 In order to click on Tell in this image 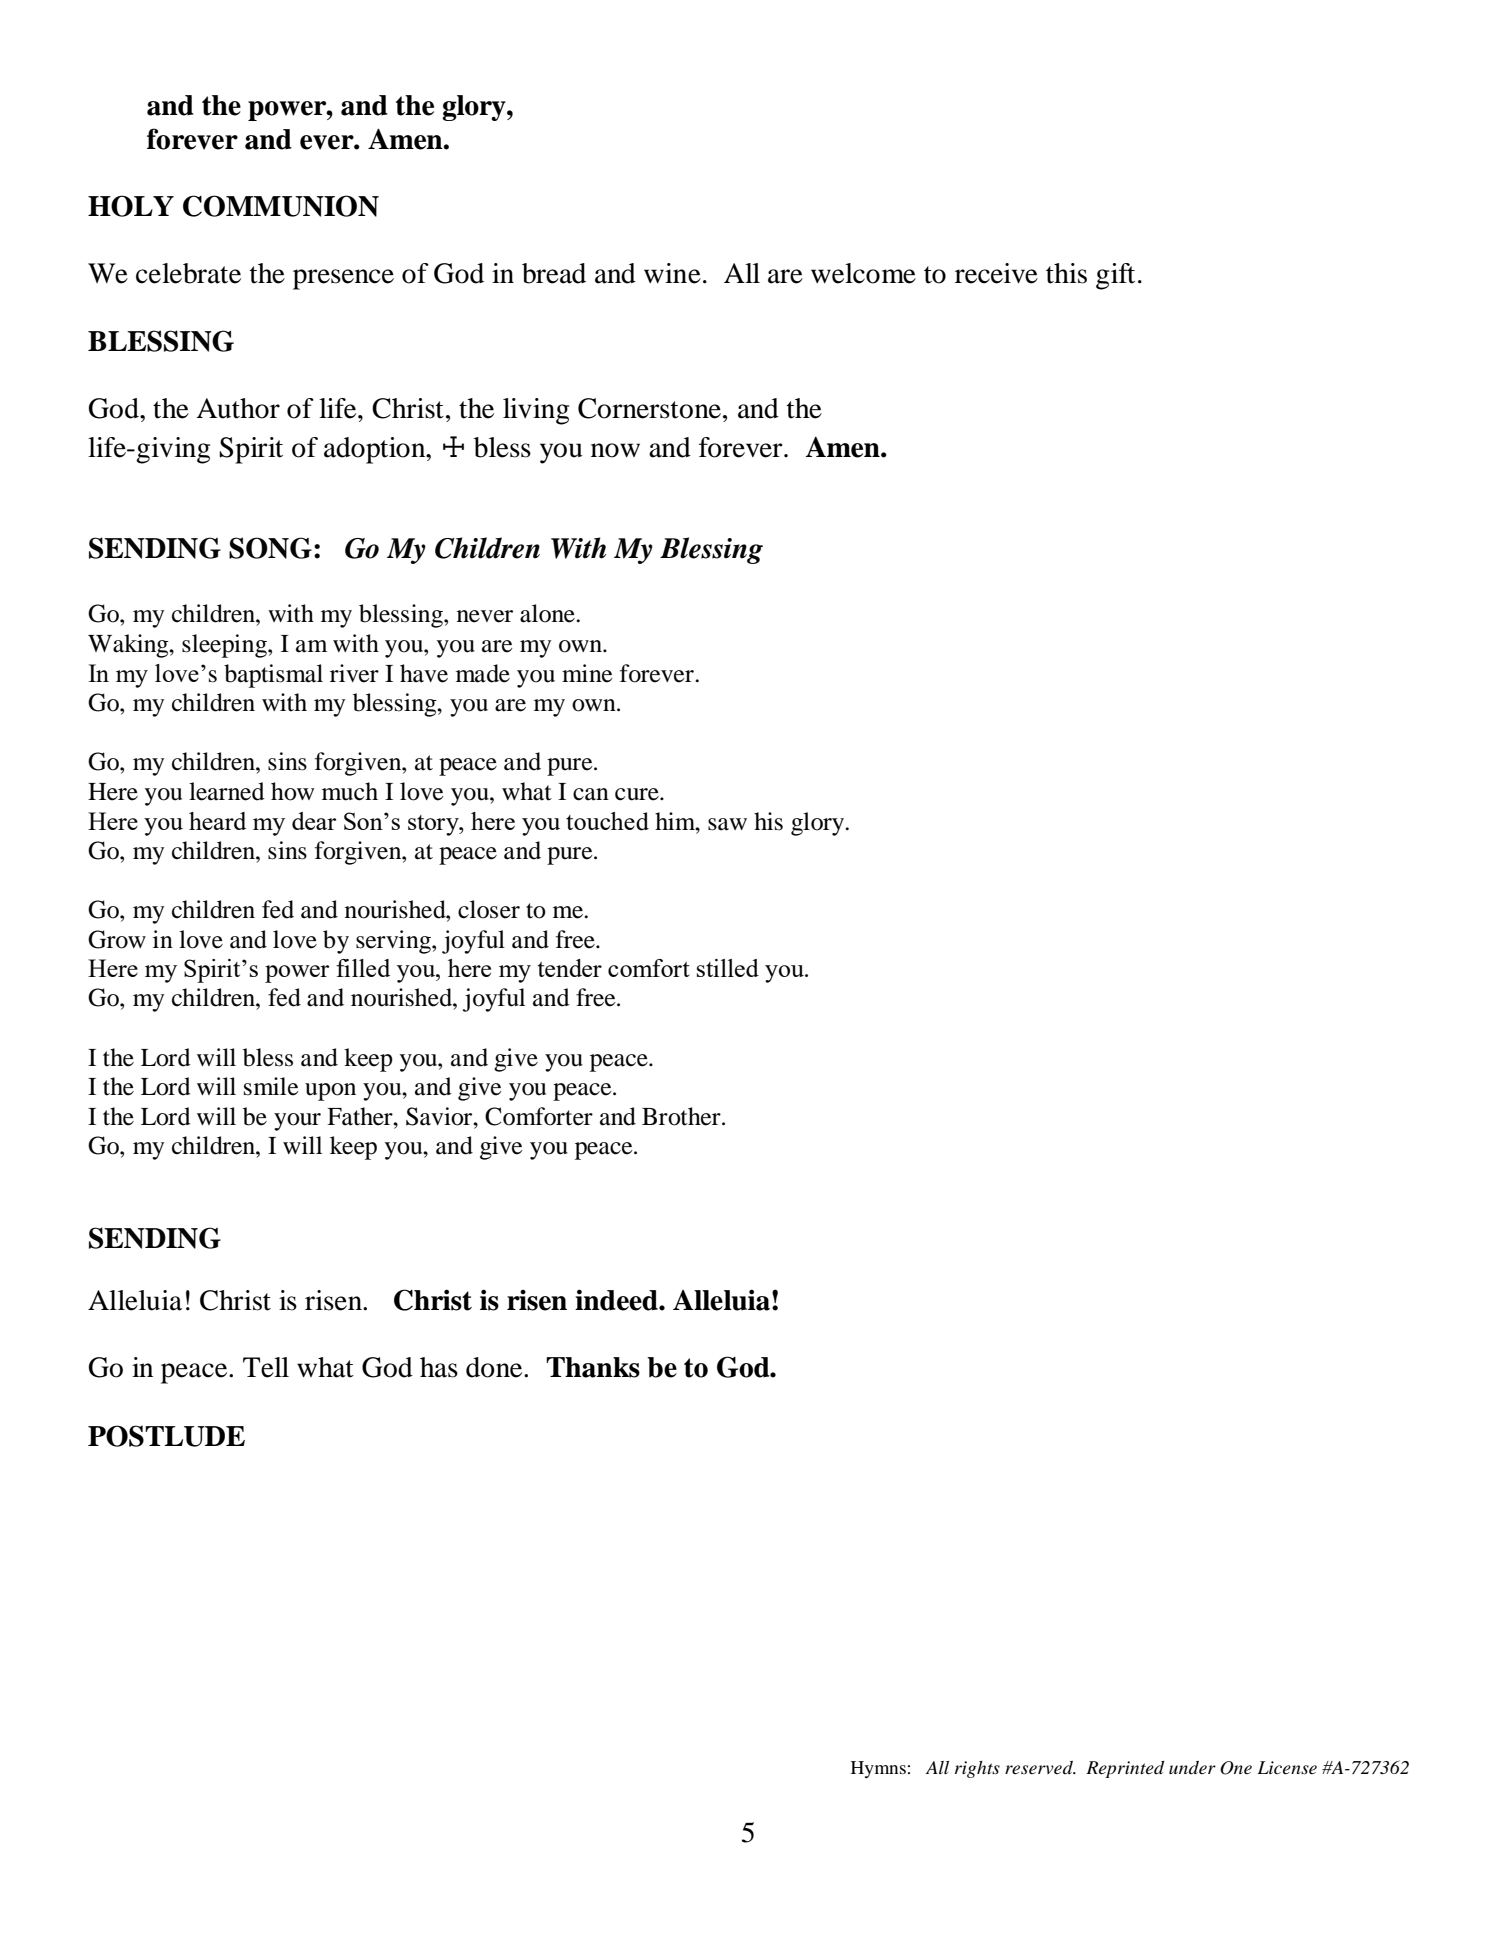, I will do `click(266, 1367)`.
